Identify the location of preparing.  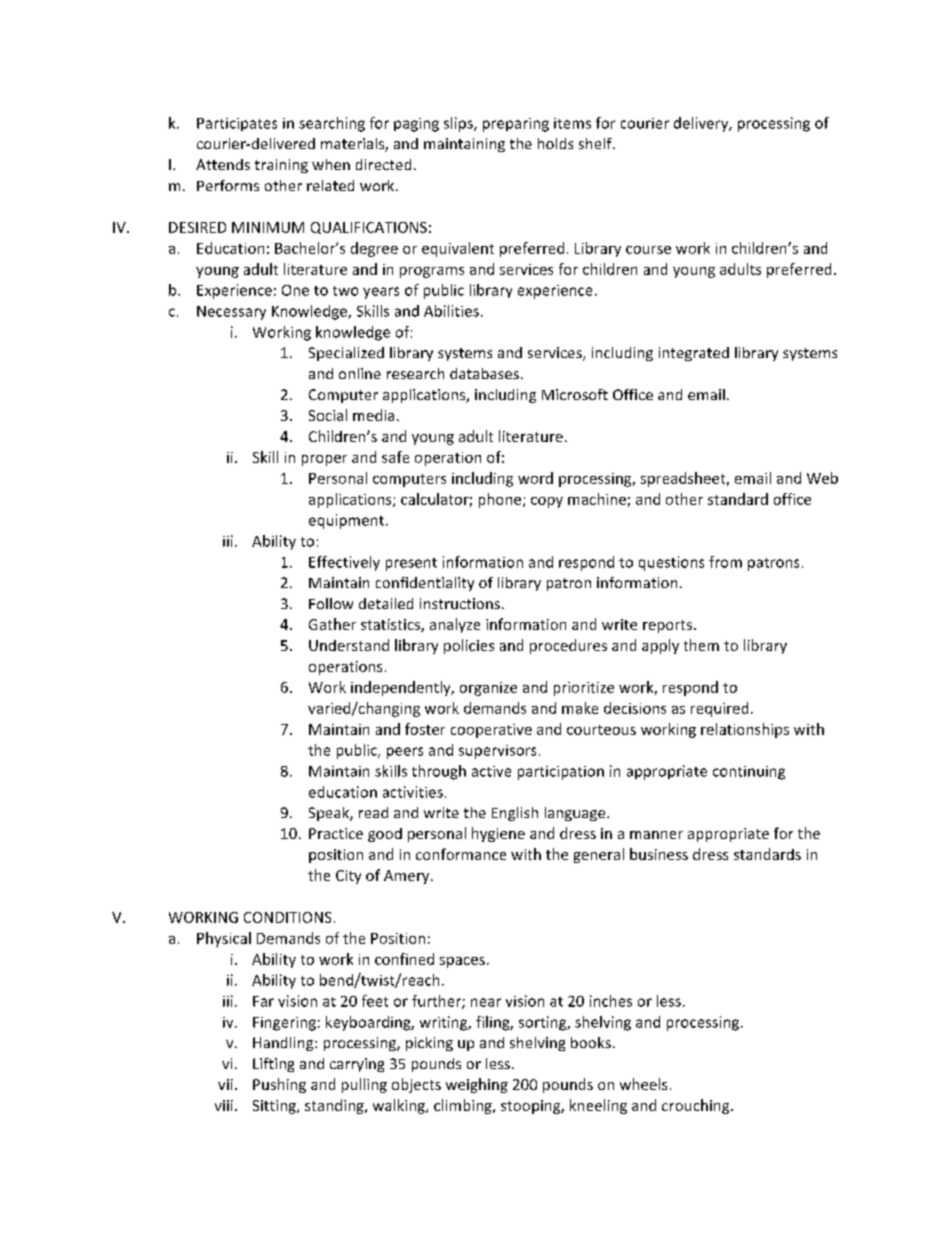
(516, 125).
